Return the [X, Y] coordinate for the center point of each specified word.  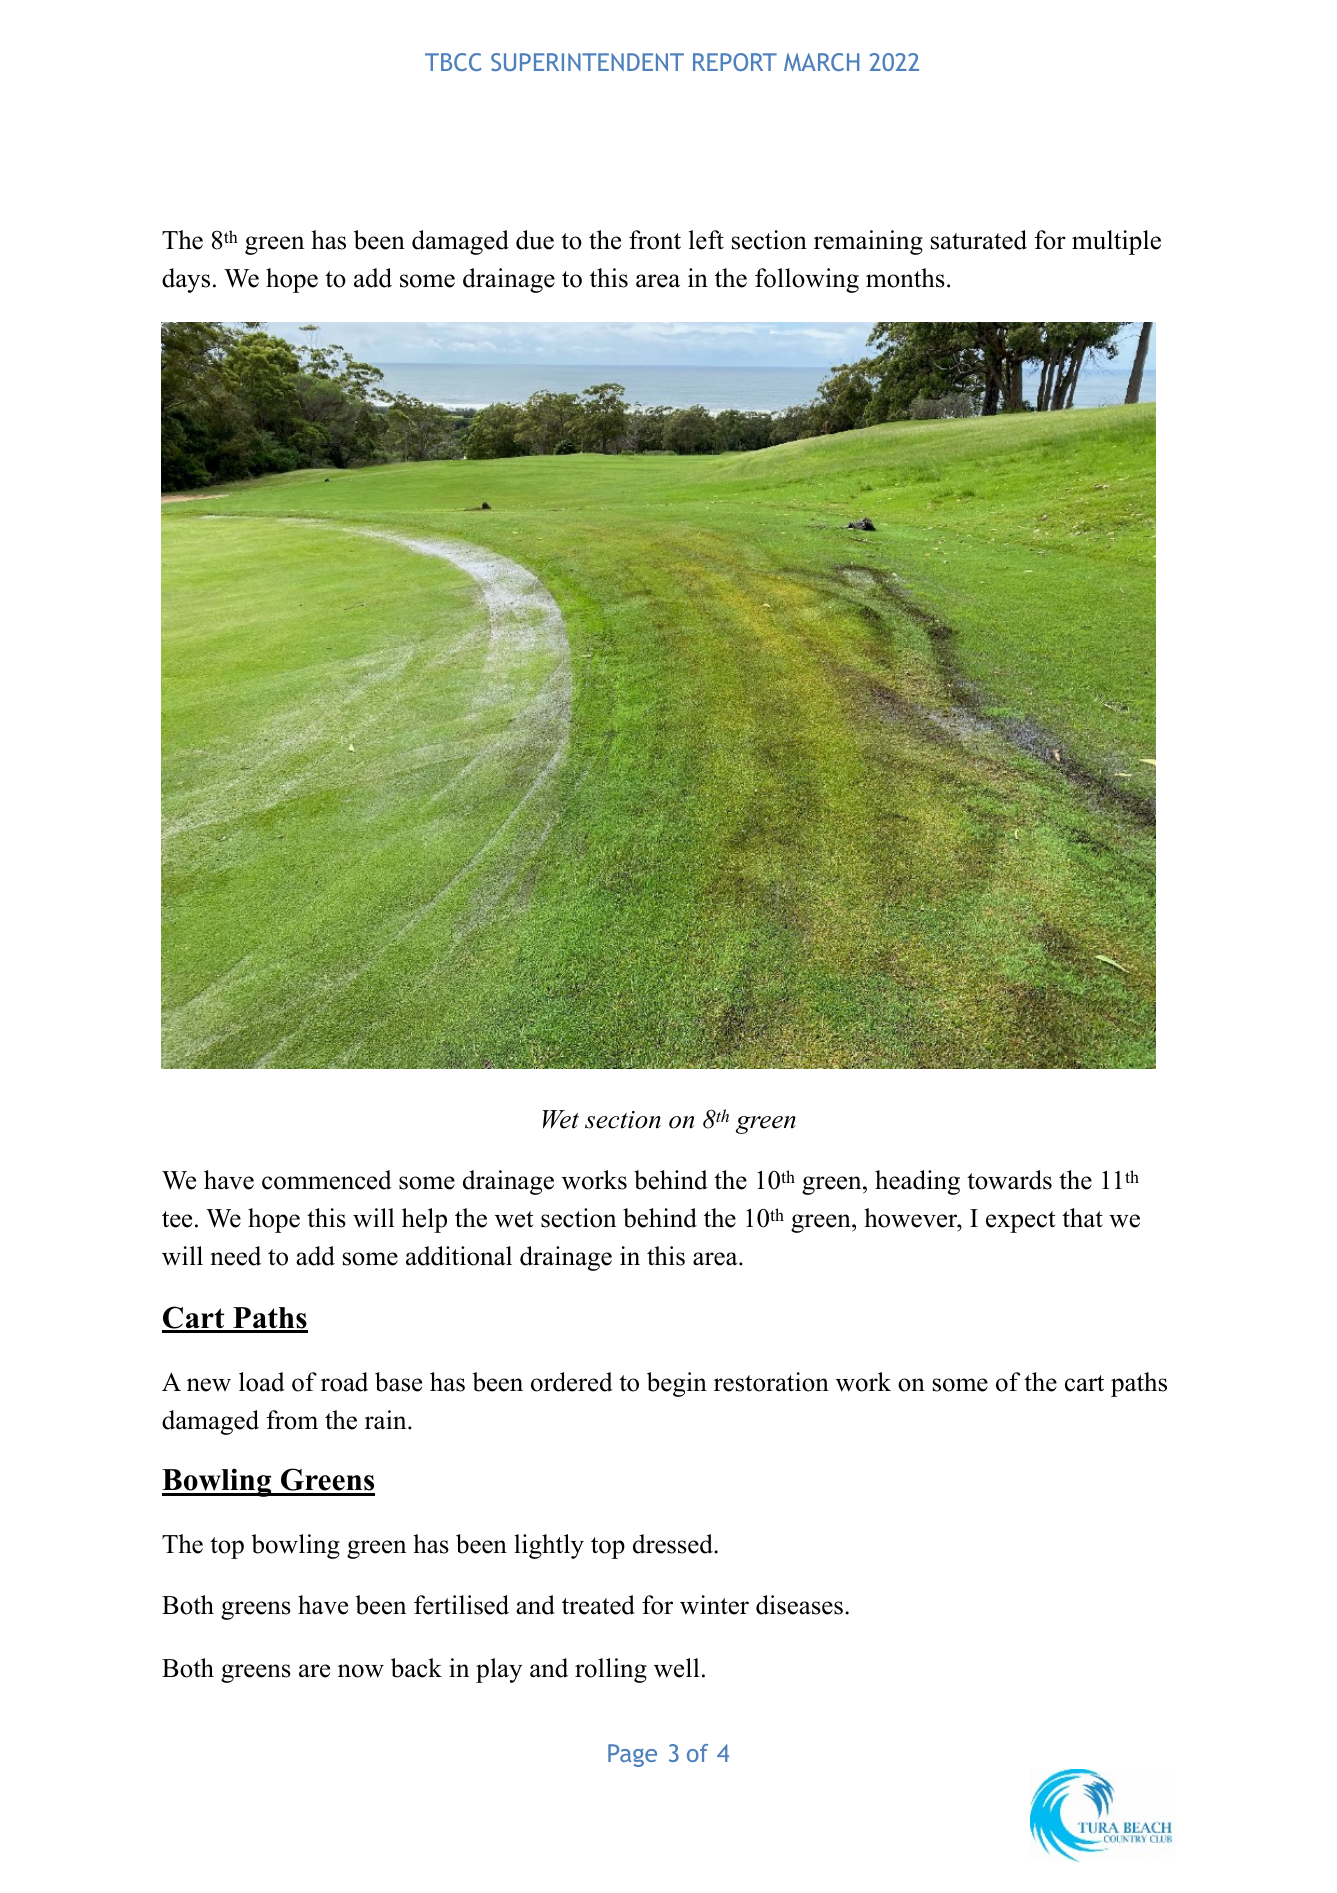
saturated [979, 240]
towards [1009, 1180]
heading [917, 1182]
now [361, 1671]
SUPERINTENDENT [587, 62]
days [186, 280]
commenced [327, 1180]
